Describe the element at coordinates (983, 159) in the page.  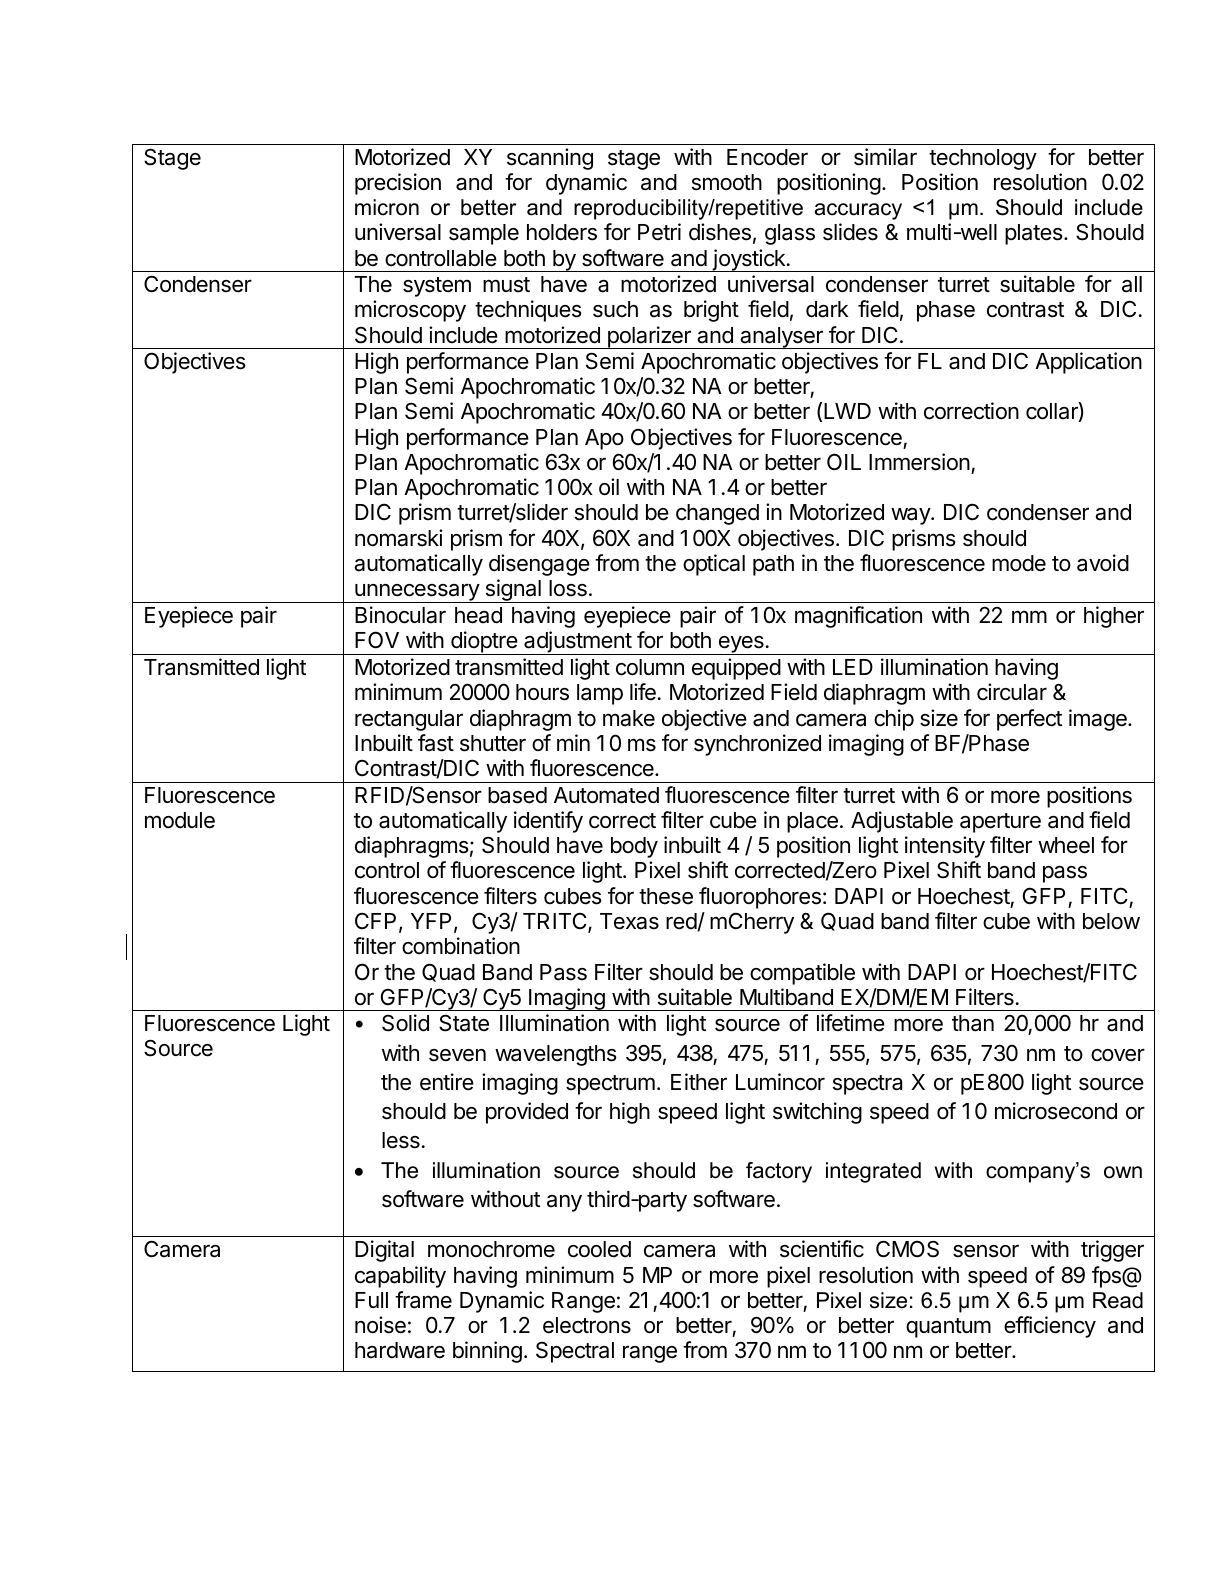
I see `technology` at that location.
